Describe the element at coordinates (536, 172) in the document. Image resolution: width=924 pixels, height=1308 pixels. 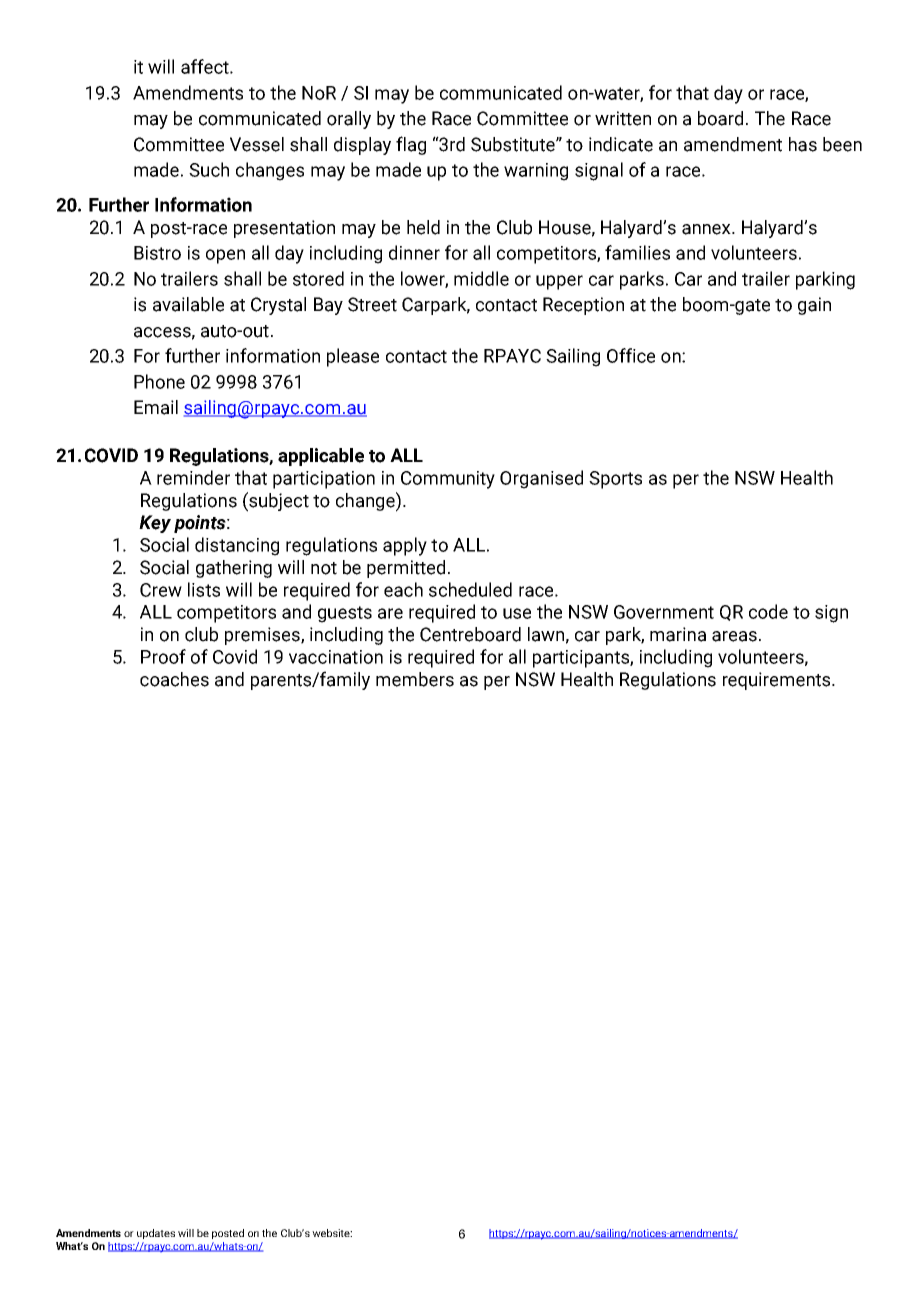
I see `warning` at that location.
